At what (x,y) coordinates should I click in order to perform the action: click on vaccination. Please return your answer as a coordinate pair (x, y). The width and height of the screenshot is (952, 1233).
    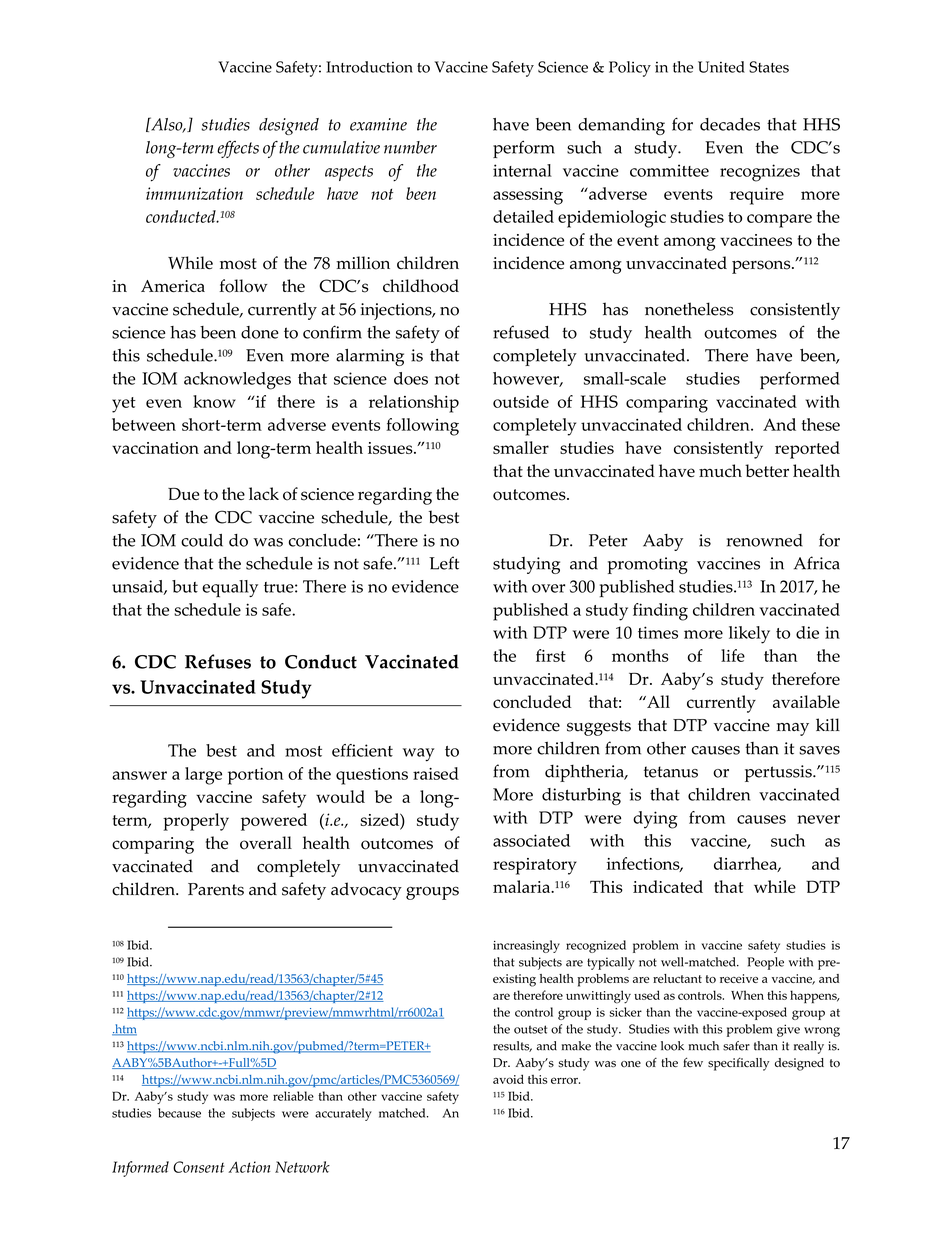
    Looking at the image, I should click on (155, 448).
